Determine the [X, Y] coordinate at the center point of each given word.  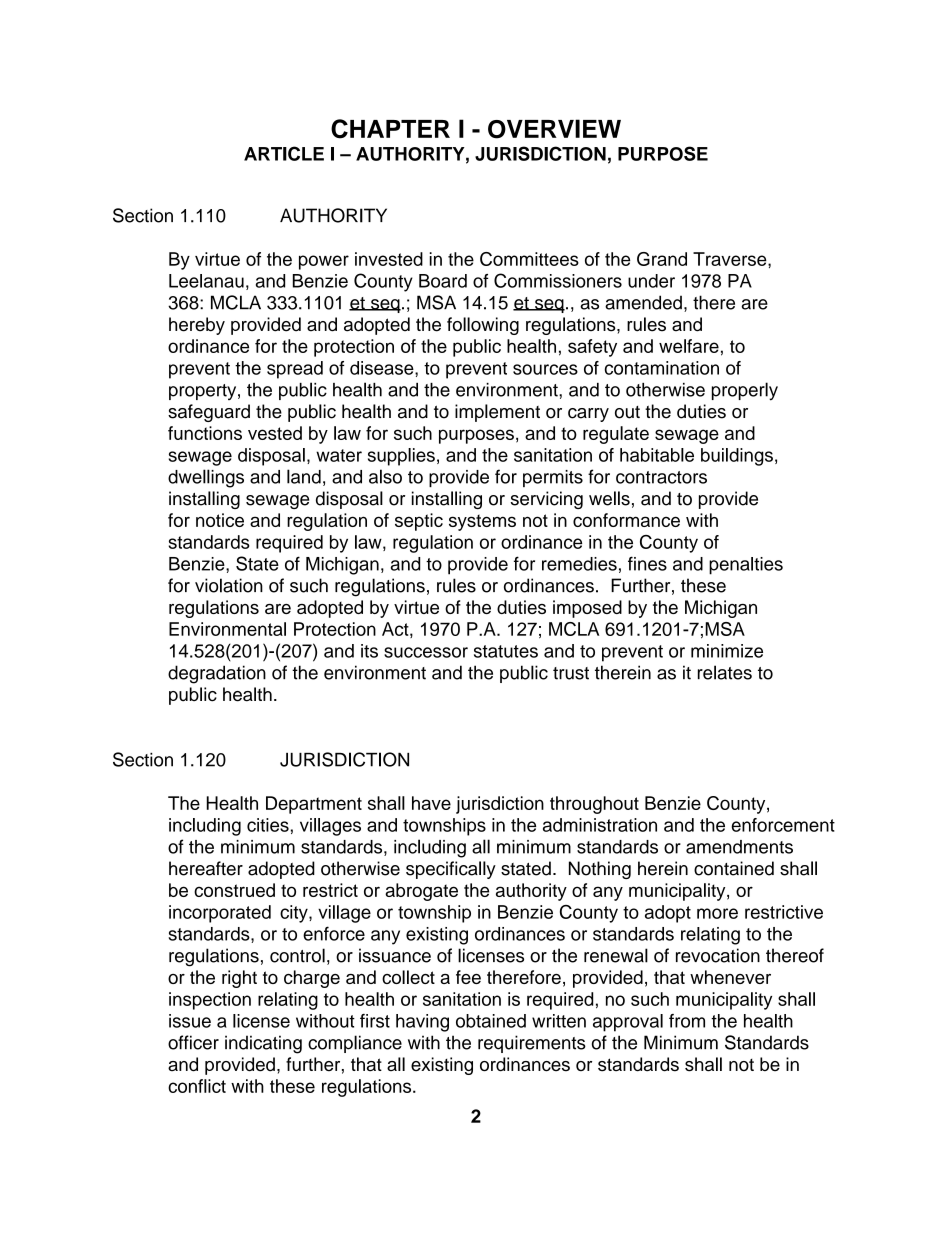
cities [268, 825]
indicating [263, 1044]
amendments [739, 847]
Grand [662, 259]
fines [647, 563]
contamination [662, 368]
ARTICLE [284, 153]
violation [229, 585]
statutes [506, 651]
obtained [491, 1021]
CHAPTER [390, 129]
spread [295, 370]
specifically [451, 870]
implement [497, 413]
